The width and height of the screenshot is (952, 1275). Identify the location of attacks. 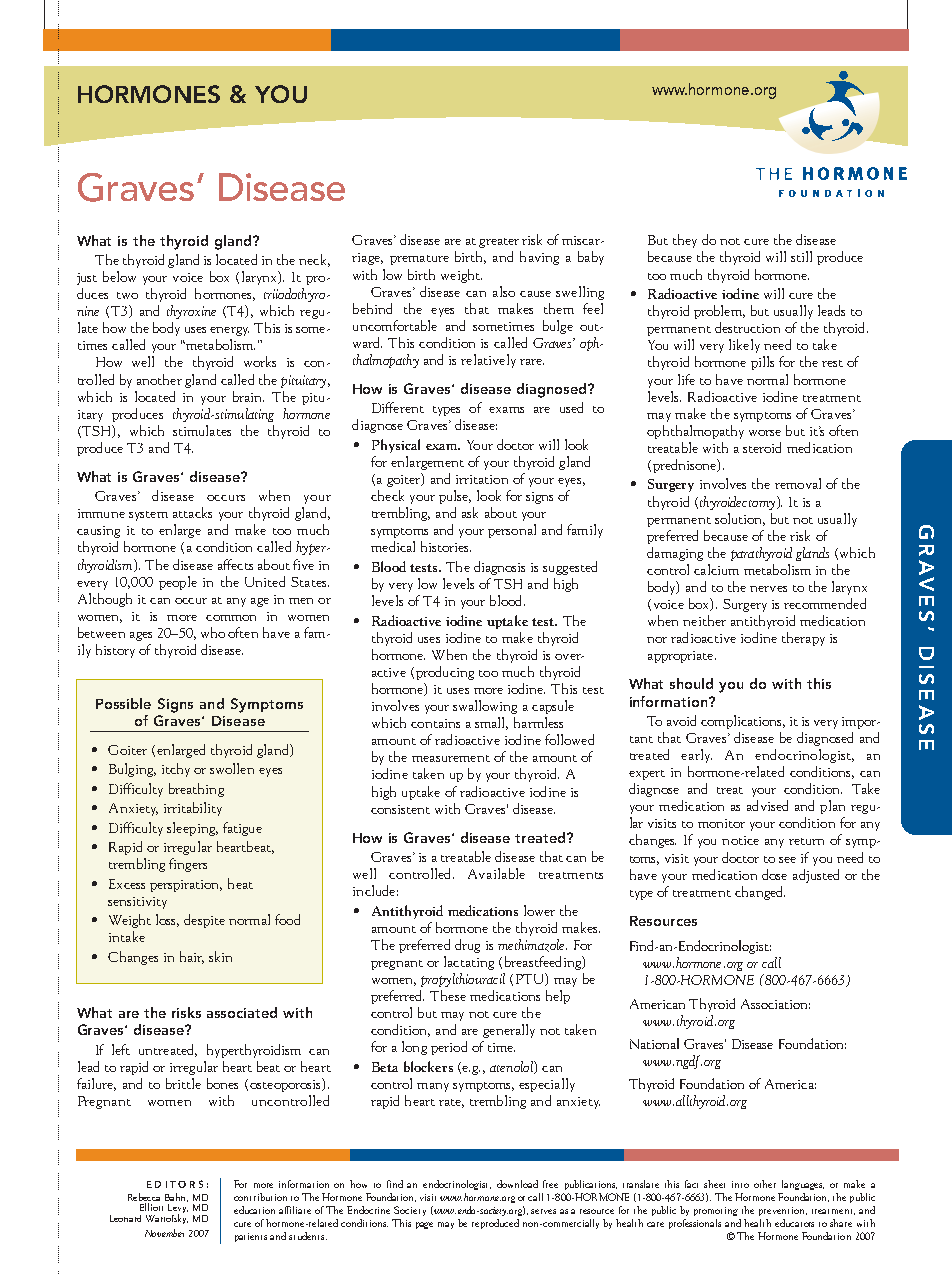
(192, 512).
